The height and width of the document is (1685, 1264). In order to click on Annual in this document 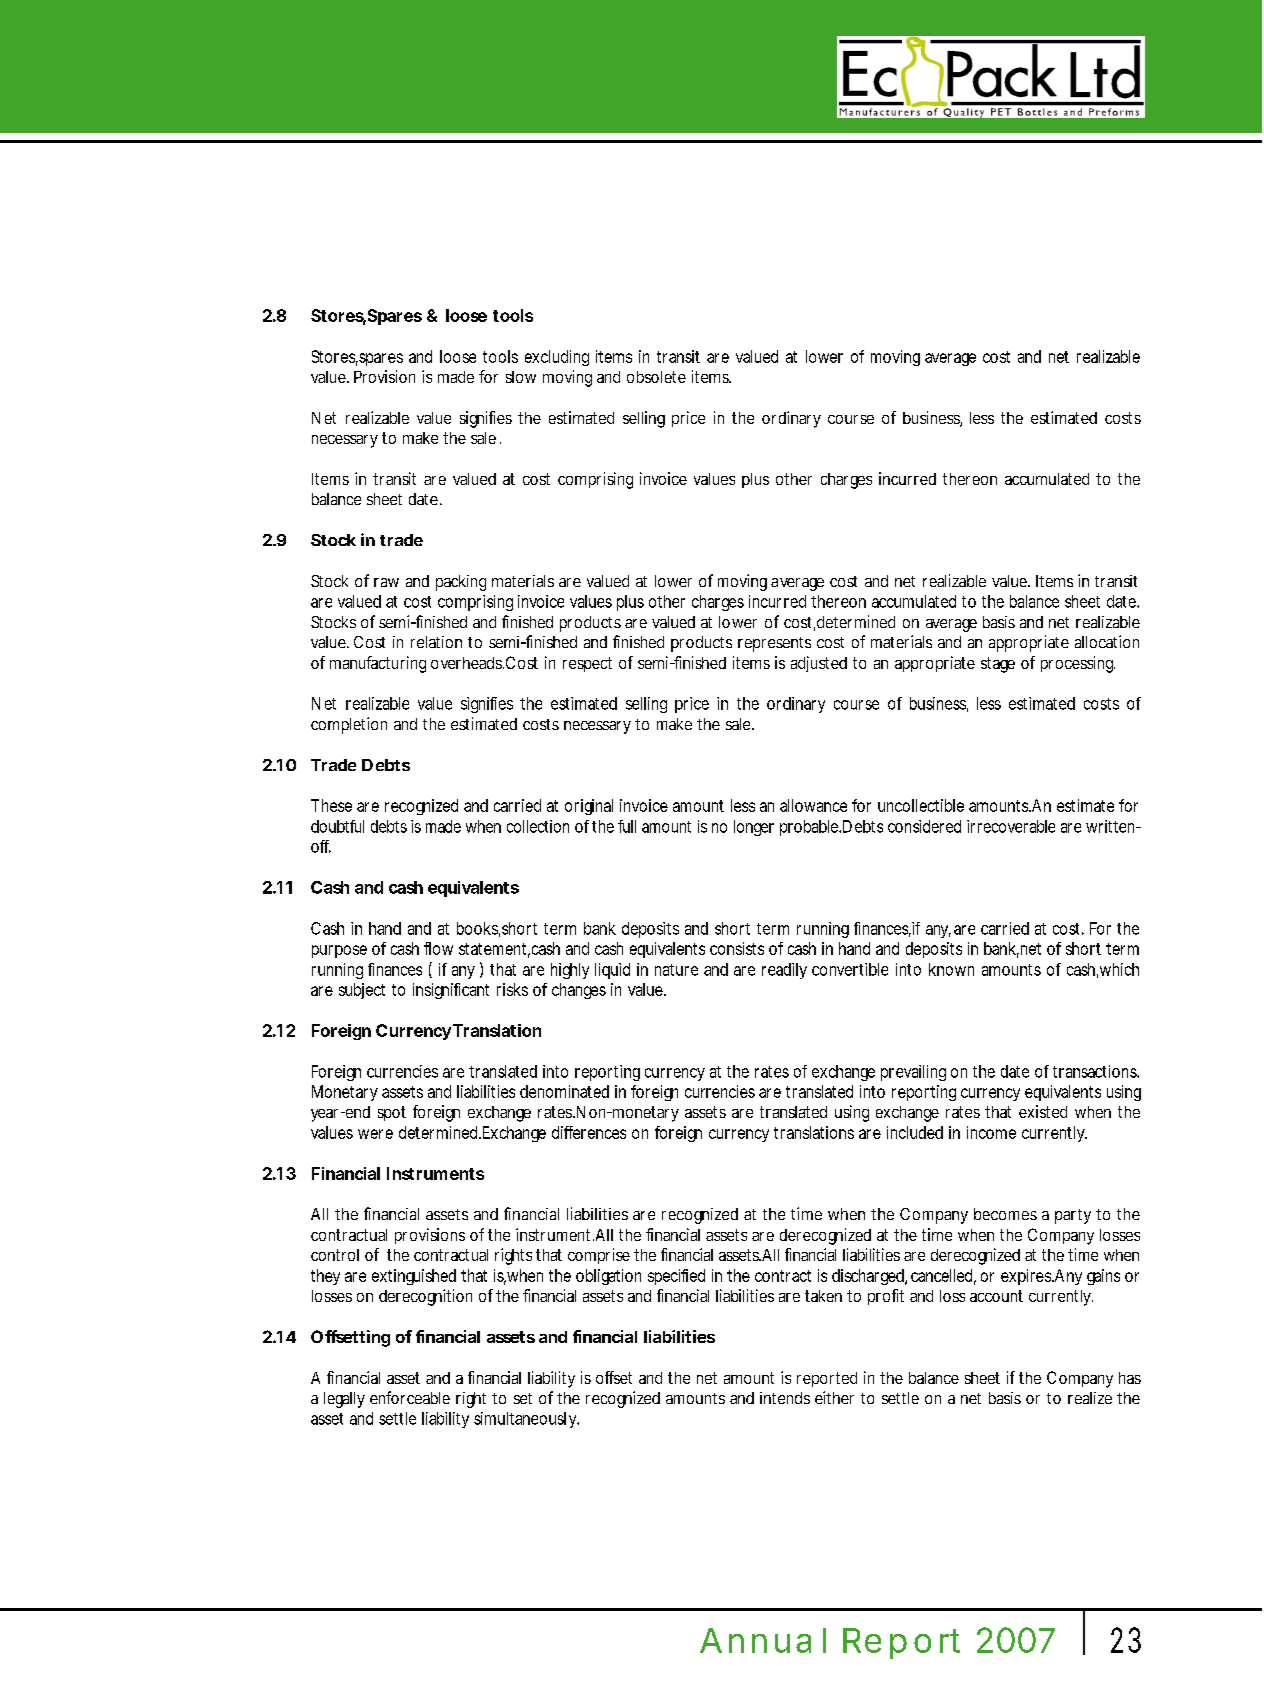, I will do `click(763, 1640)`.
